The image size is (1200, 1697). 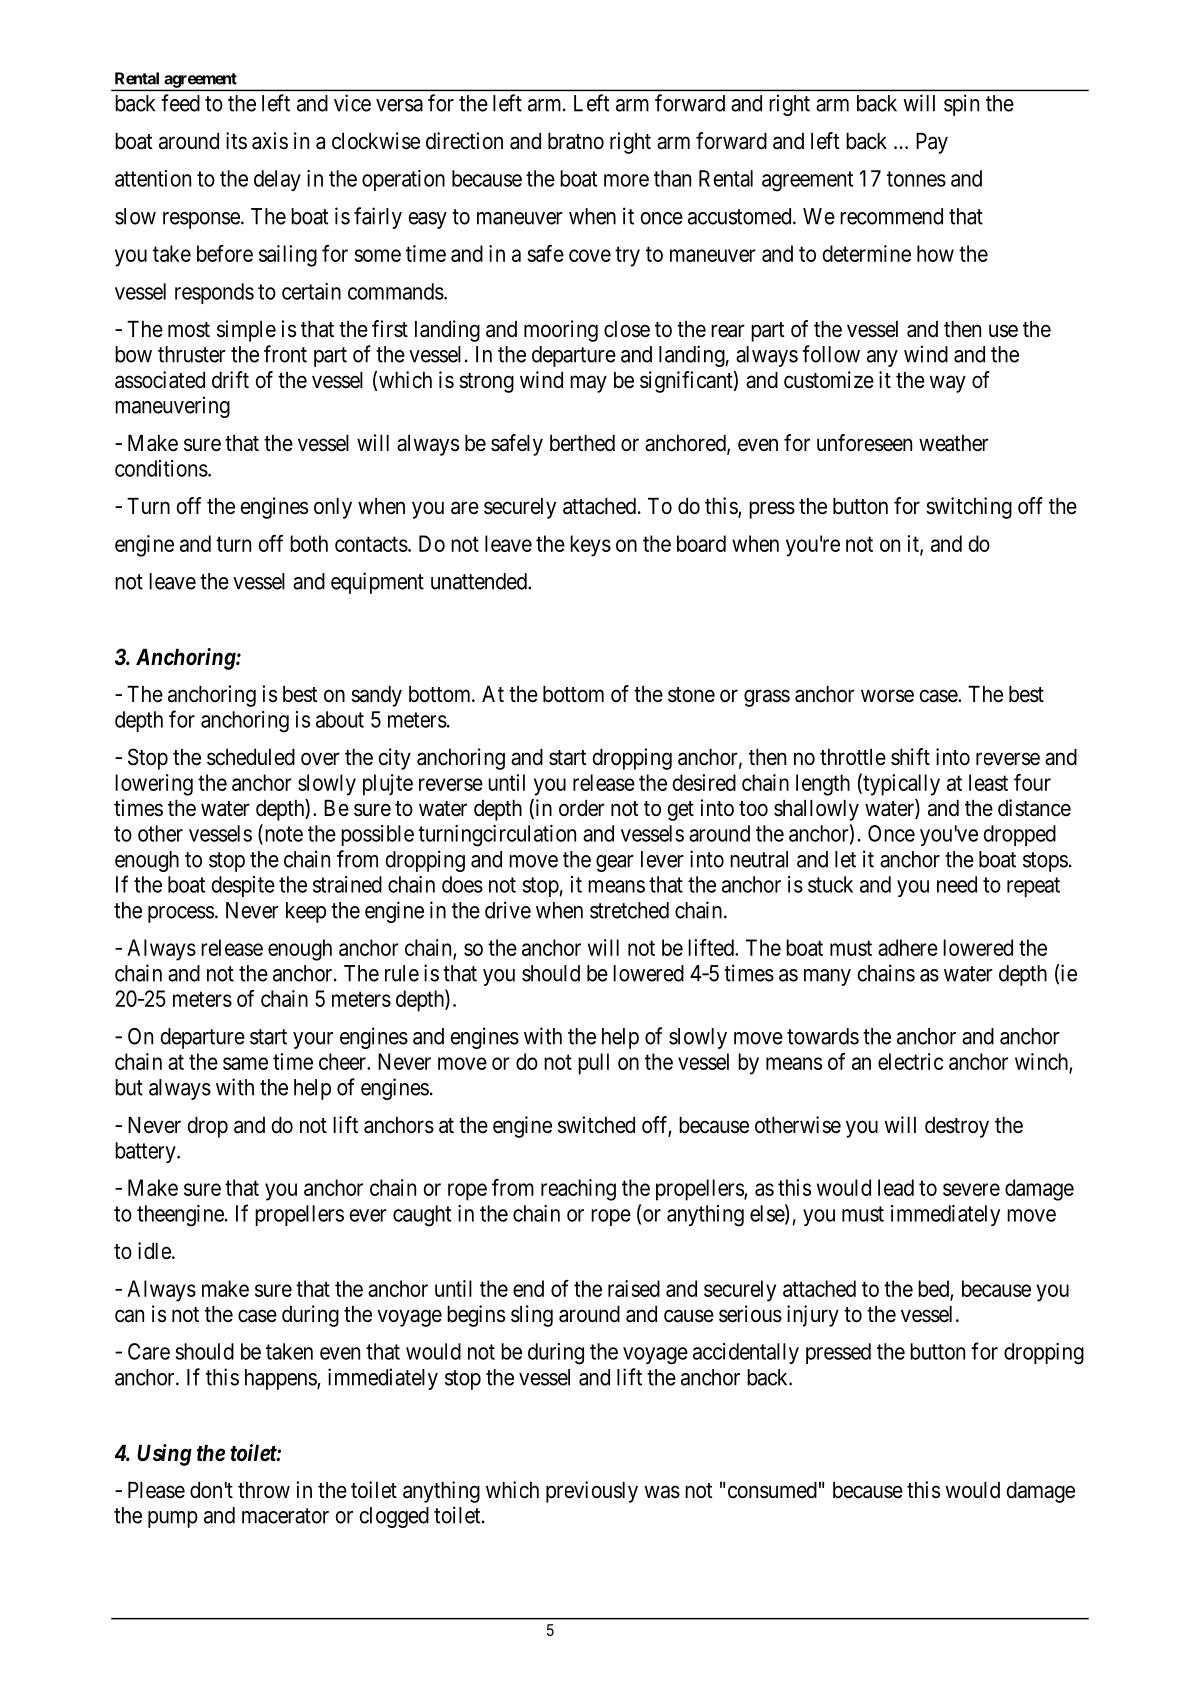 What do you see at coordinates (582, 808) in the image?
I see `order` at bounding box center [582, 808].
